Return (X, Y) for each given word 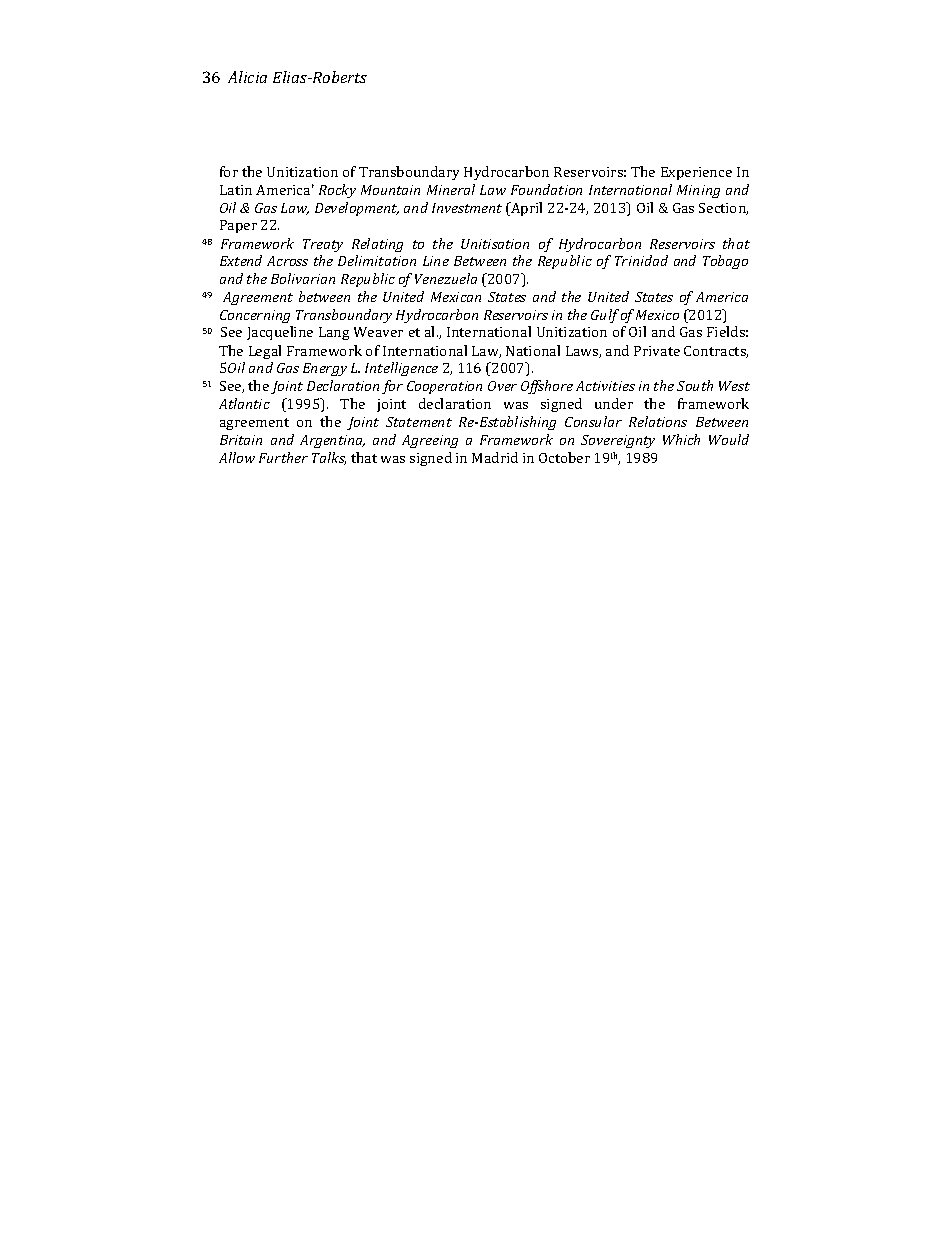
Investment (467, 208)
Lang (334, 333)
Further (283, 457)
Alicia (247, 77)
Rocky (337, 191)
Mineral (451, 189)
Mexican (456, 297)
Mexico (657, 315)
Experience (696, 173)
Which (681, 439)
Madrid (495, 457)
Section (723, 209)
